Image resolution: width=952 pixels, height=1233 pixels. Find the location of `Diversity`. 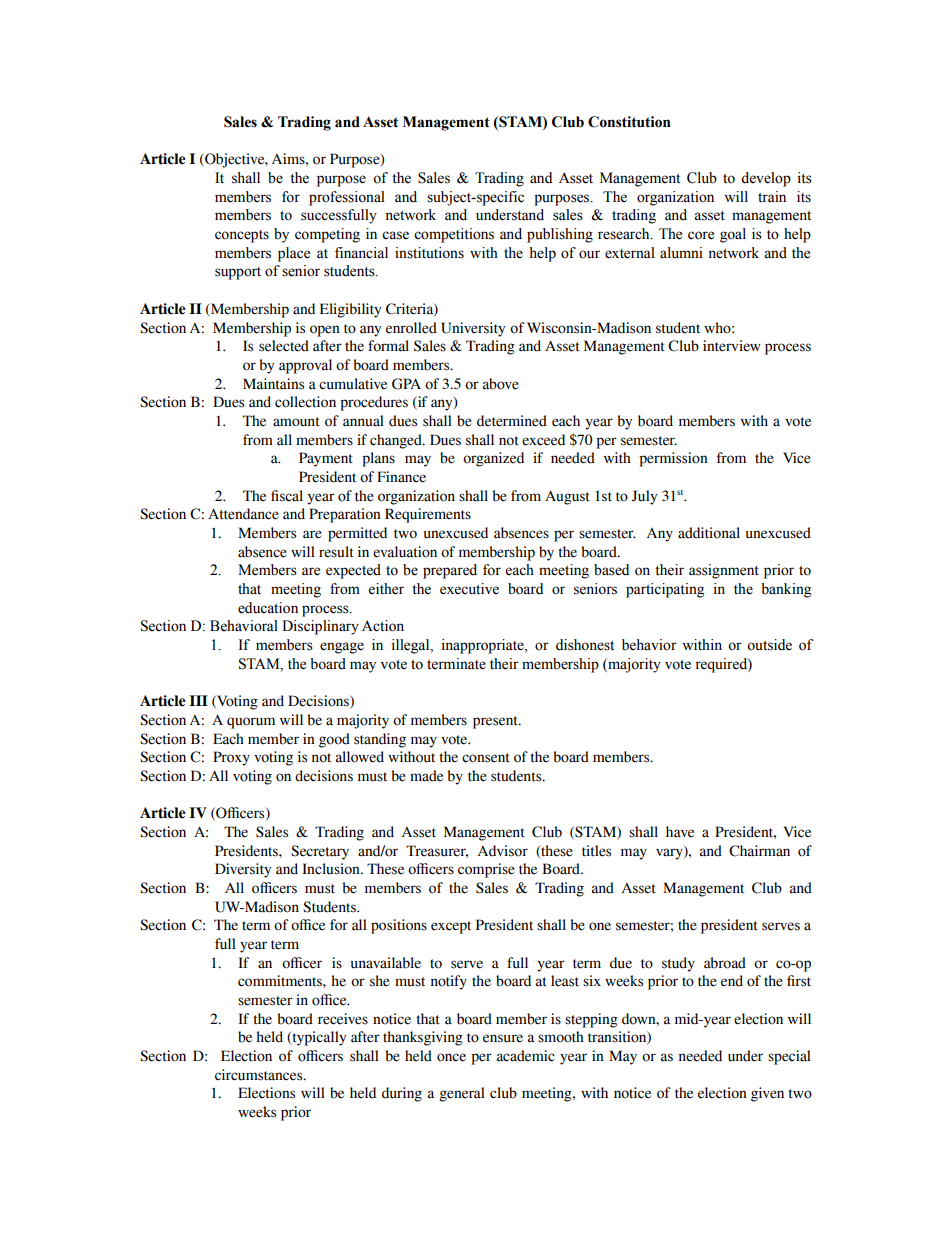

Diversity is located at coordinates (243, 870).
